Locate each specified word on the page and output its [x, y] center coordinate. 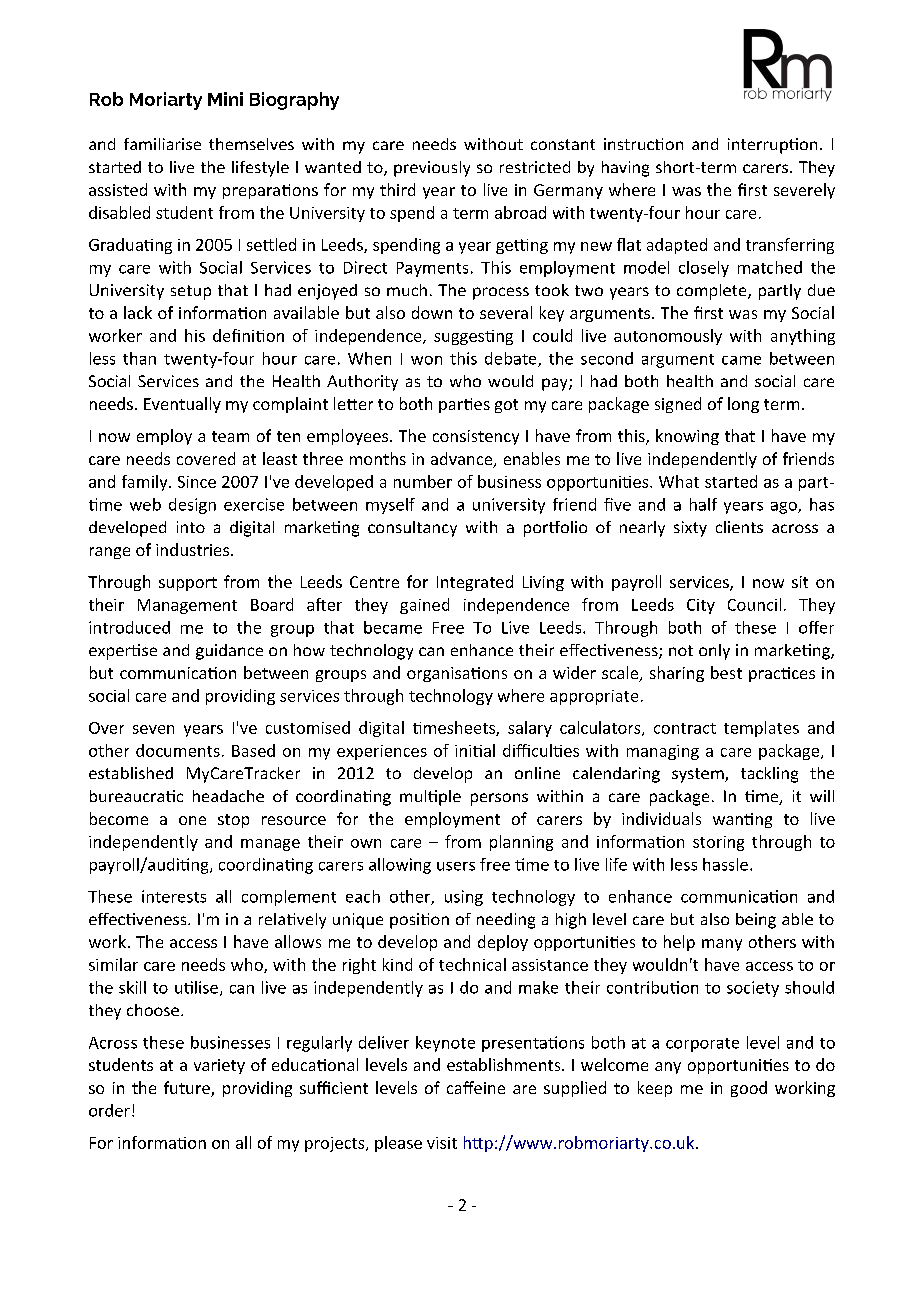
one [192, 820]
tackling [769, 775]
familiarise [162, 144]
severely [804, 191]
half [703, 504]
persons [499, 799]
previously [432, 169]
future [188, 1089]
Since [197, 482]
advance [463, 460]
